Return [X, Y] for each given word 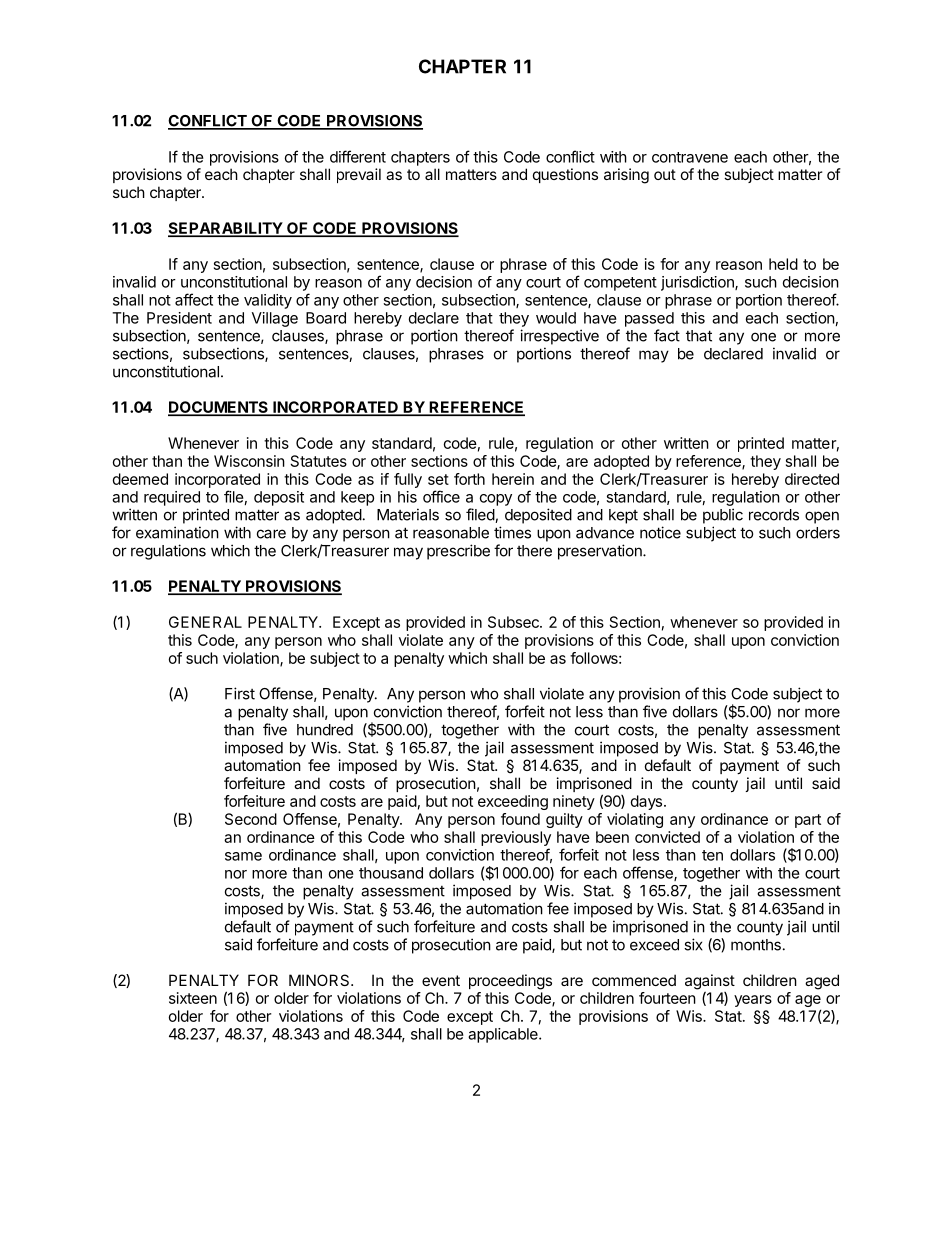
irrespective [559, 337]
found [520, 819]
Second [251, 819]
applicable [504, 1035]
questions [565, 175]
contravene [690, 157]
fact [667, 335]
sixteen [193, 998]
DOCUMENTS [219, 408]
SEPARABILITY [226, 229]
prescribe [458, 552]
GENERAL [205, 622]
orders [818, 533]
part [808, 821]
